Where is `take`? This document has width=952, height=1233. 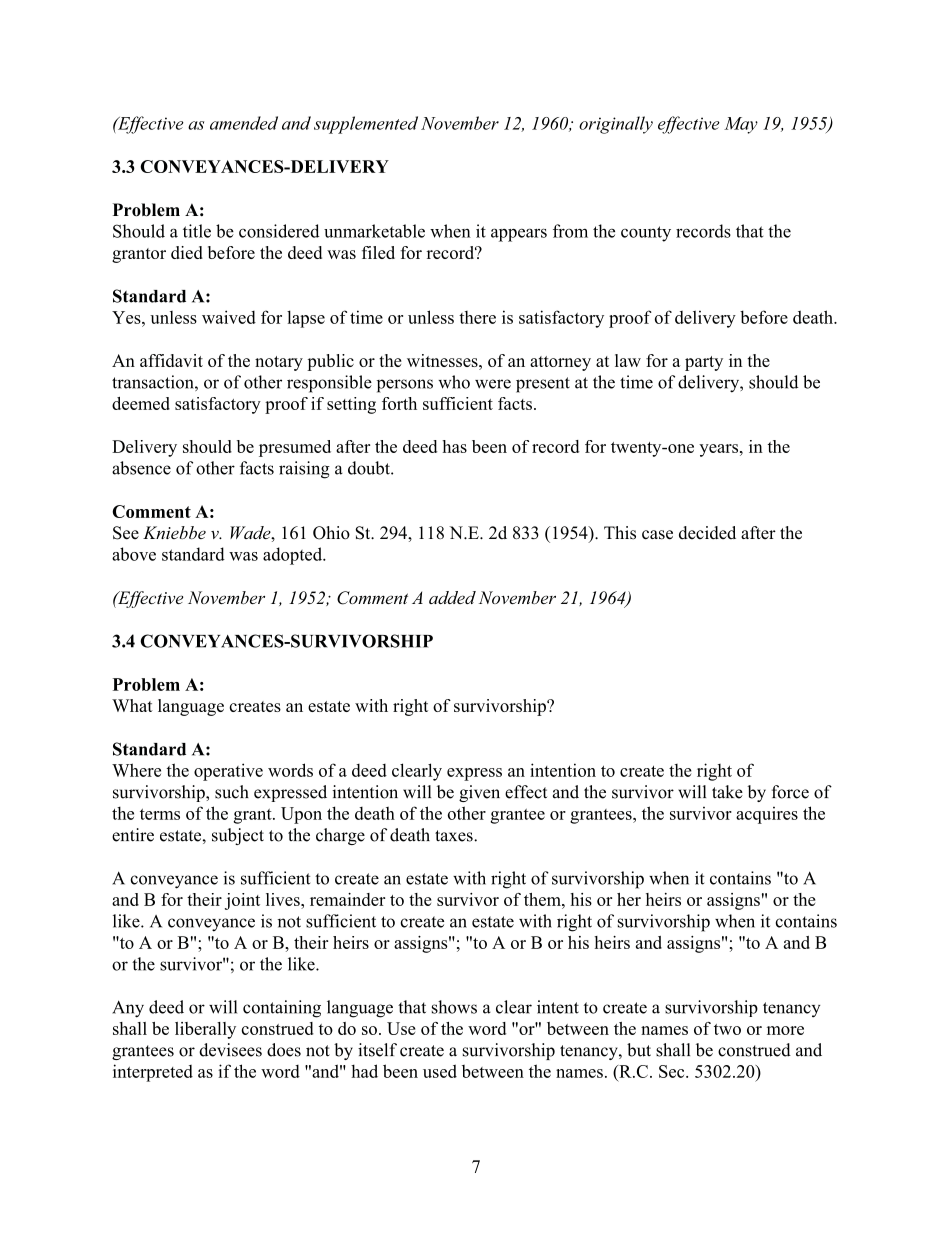
take is located at coordinates (727, 792).
